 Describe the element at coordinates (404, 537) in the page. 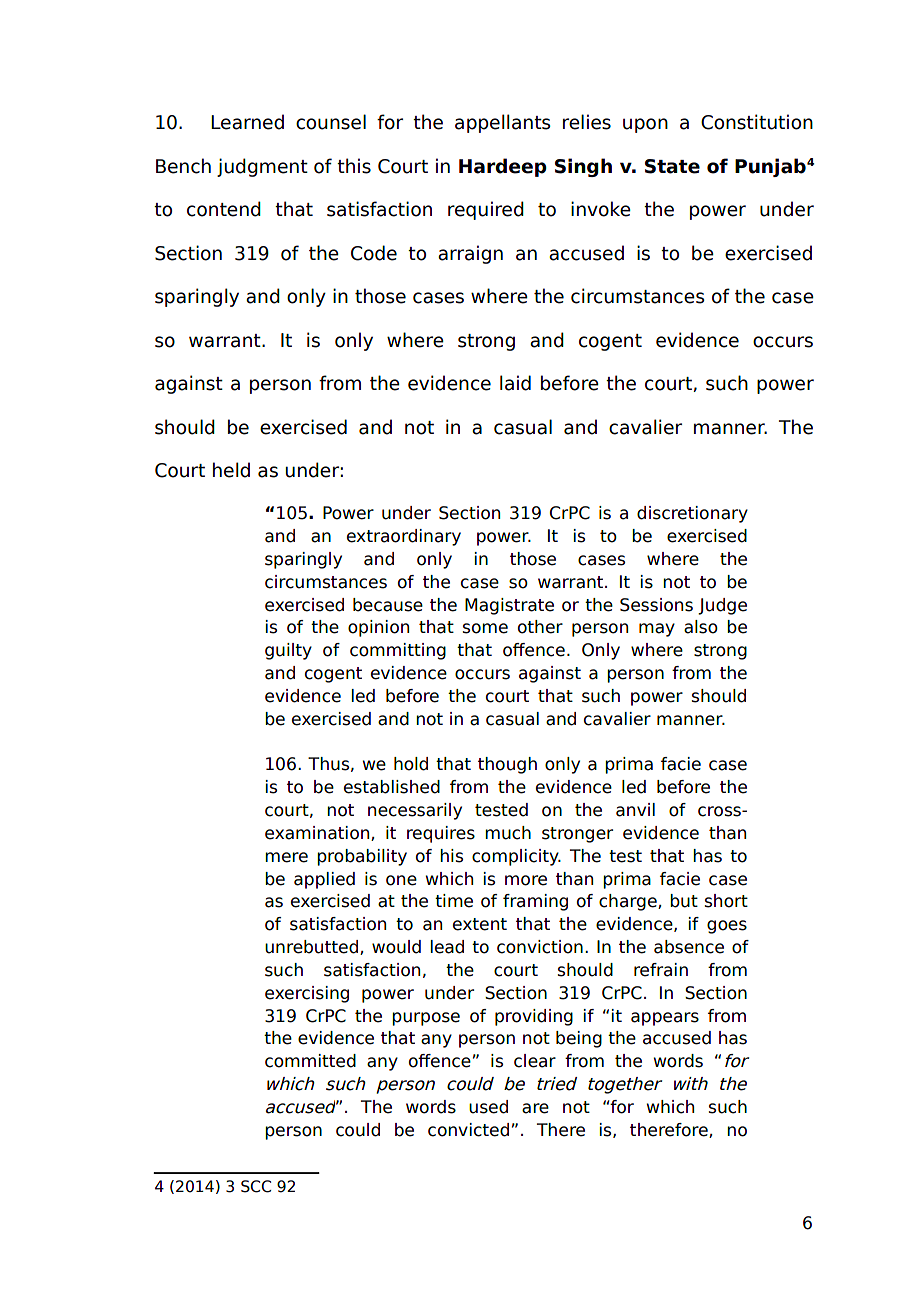

I see `extraordinary` at that location.
